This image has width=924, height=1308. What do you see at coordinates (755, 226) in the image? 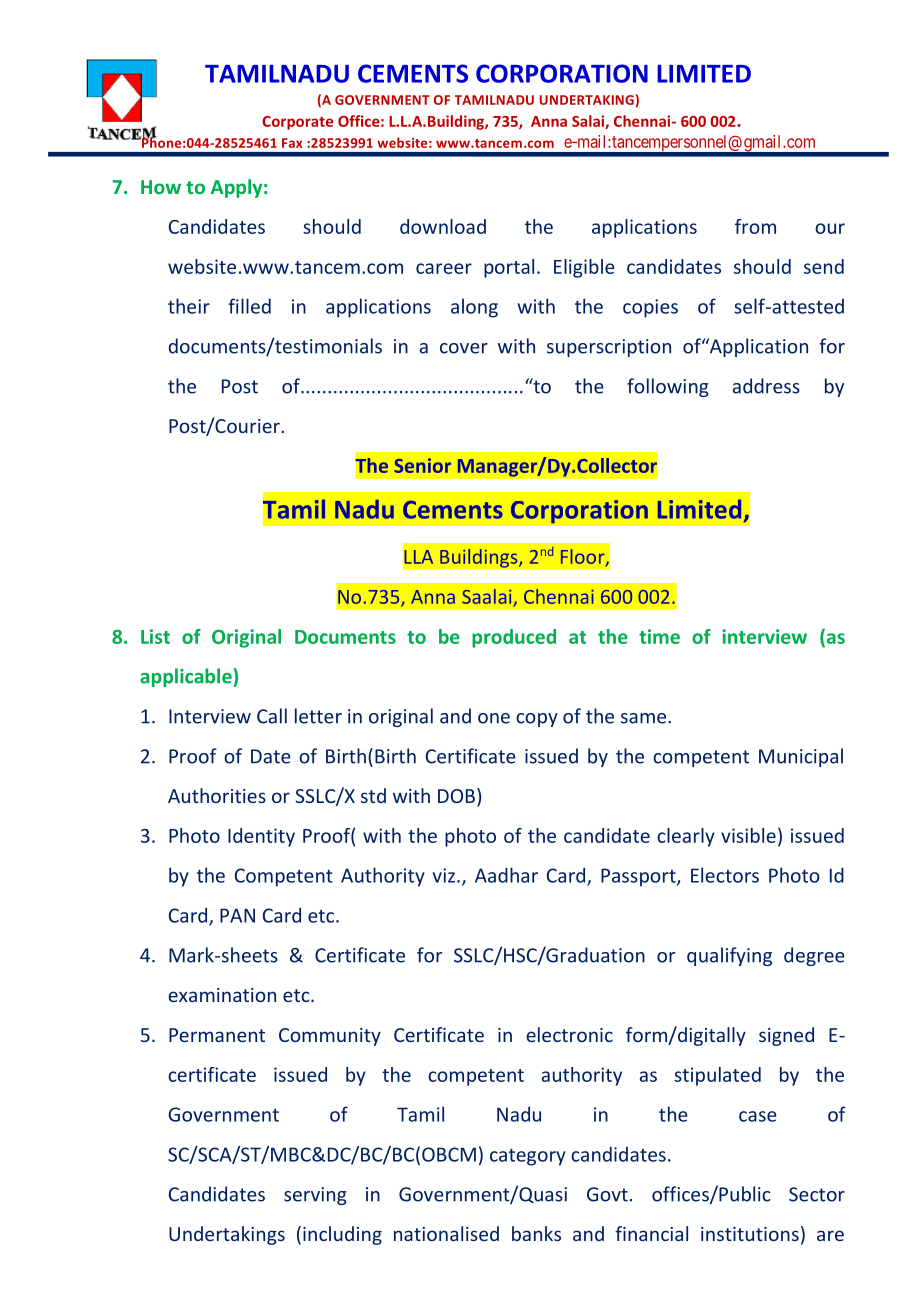
I see `from` at bounding box center [755, 226].
